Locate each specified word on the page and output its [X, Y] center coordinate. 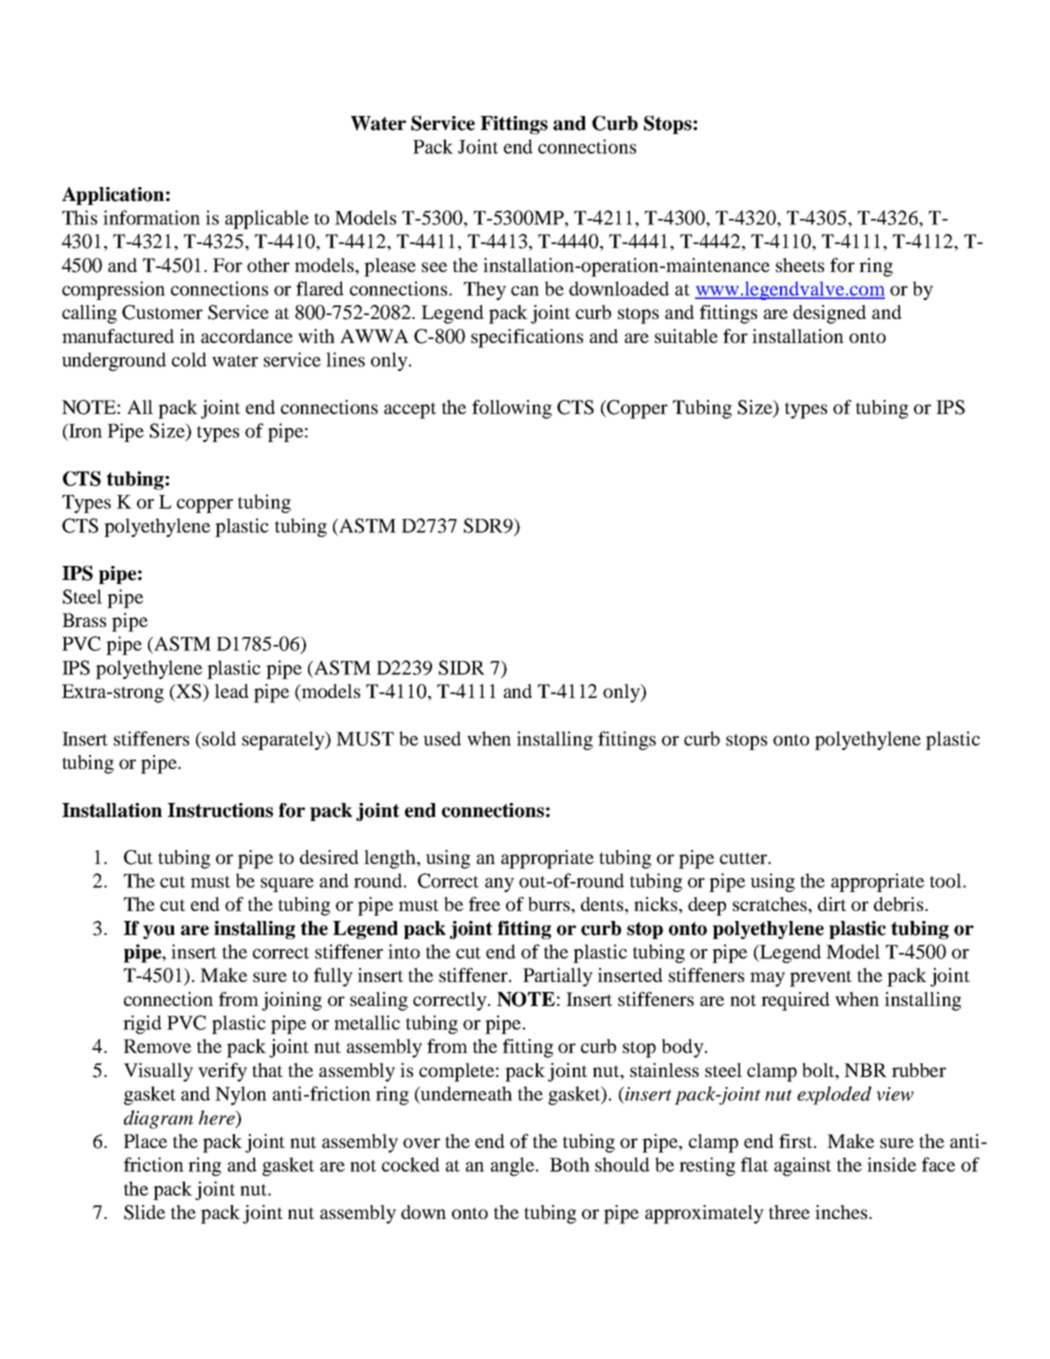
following [512, 409]
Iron [84, 431]
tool [947, 880]
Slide [144, 1212]
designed [829, 314]
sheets [800, 265]
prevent [821, 978]
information [151, 217]
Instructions [220, 810]
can [525, 291]
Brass [84, 620]
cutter [745, 858]
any [499, 885]
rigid [142, 1024]
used [442, 738]
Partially [558, 977]
